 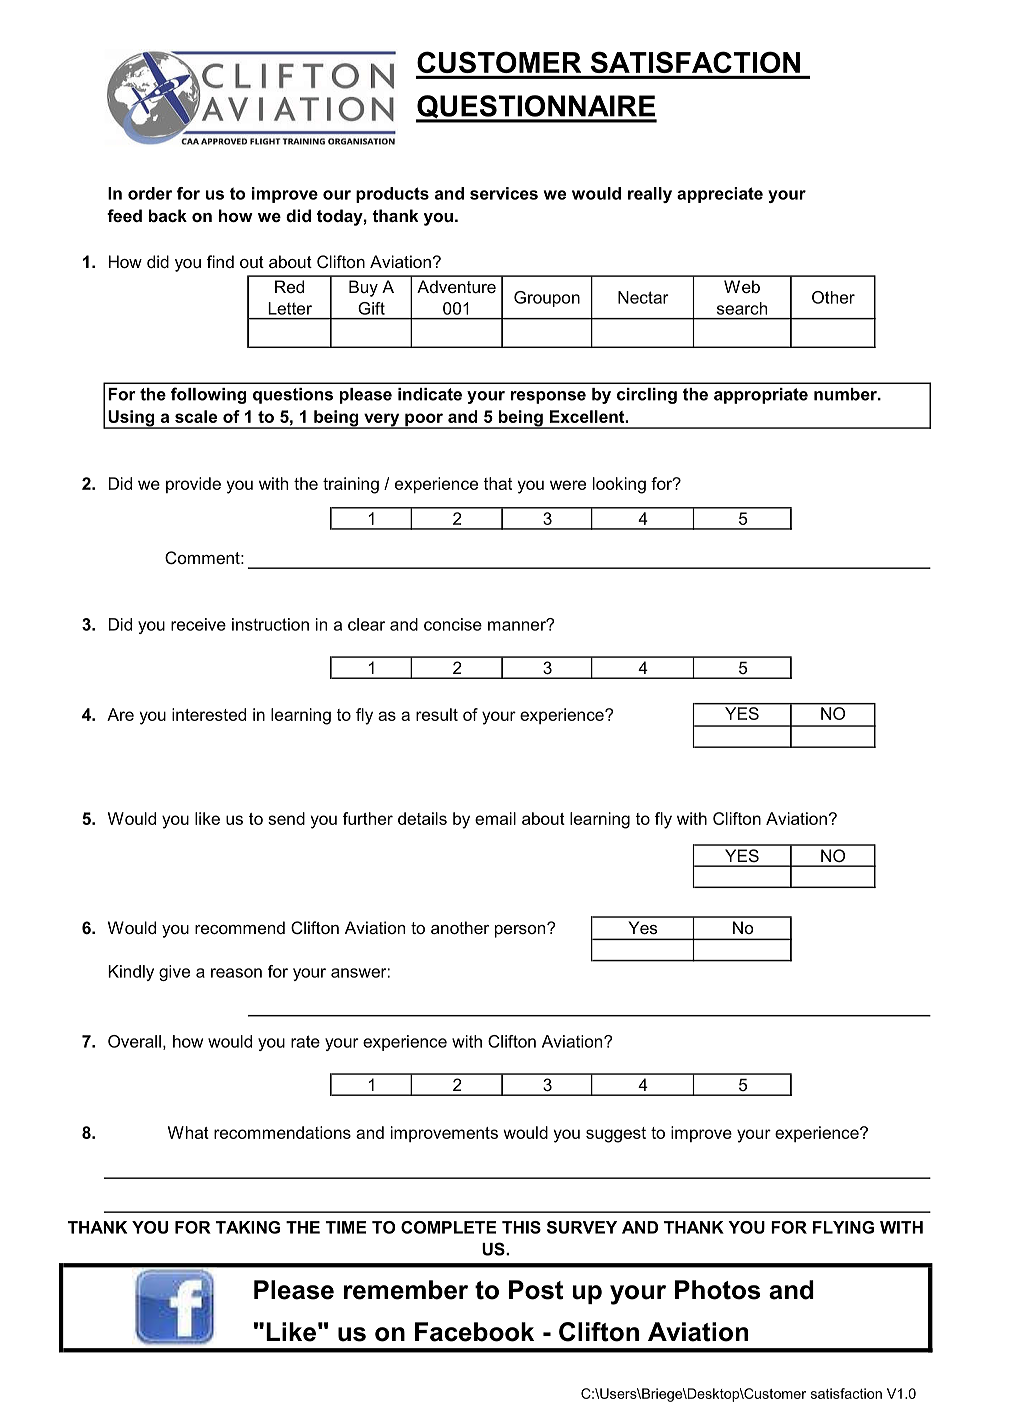 What do you see at coordinates (236, 973) in the document?
I see `reason` at bounding box center [236, 973].
